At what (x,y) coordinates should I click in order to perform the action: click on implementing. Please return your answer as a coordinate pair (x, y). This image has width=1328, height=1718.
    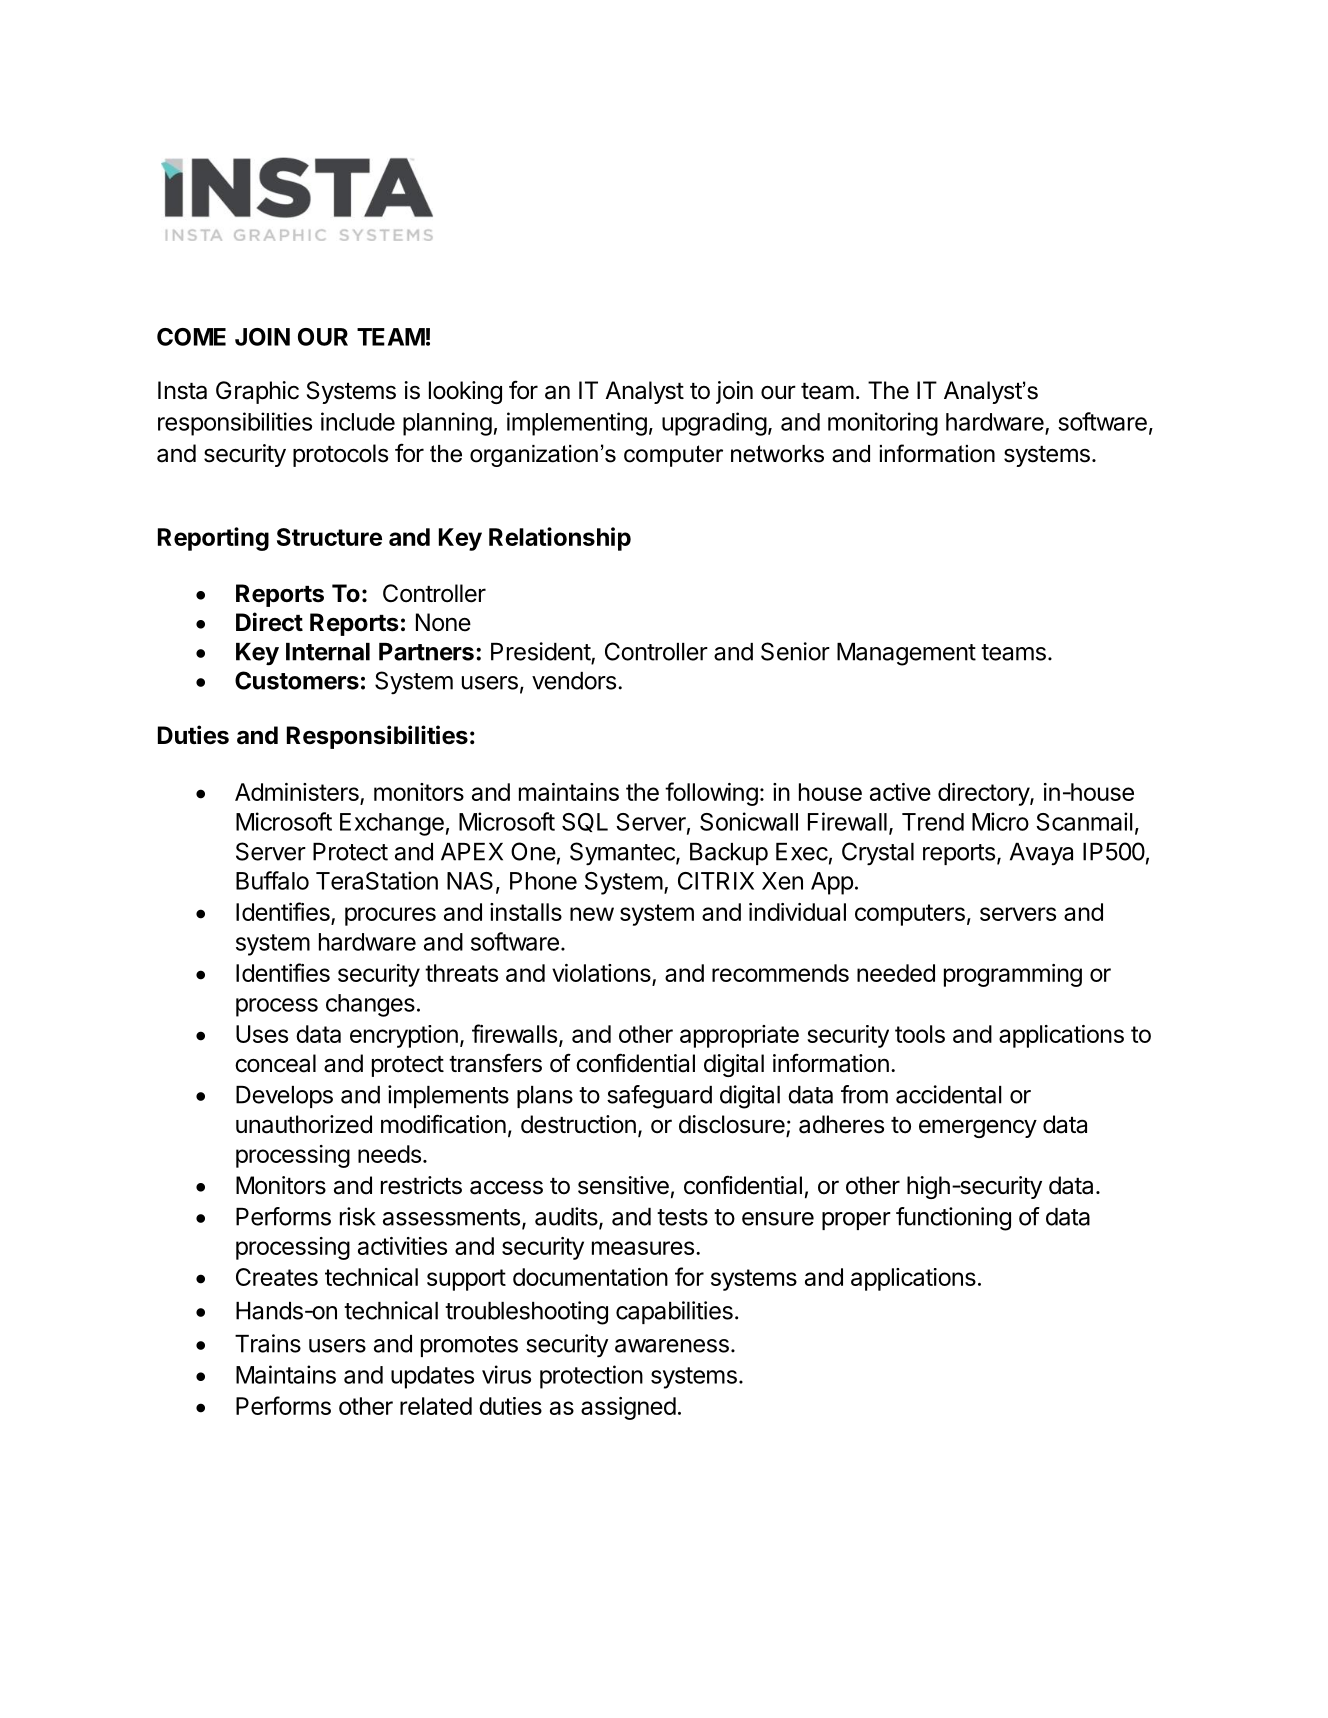
    Looking at the image, I should click on (577, 424).
